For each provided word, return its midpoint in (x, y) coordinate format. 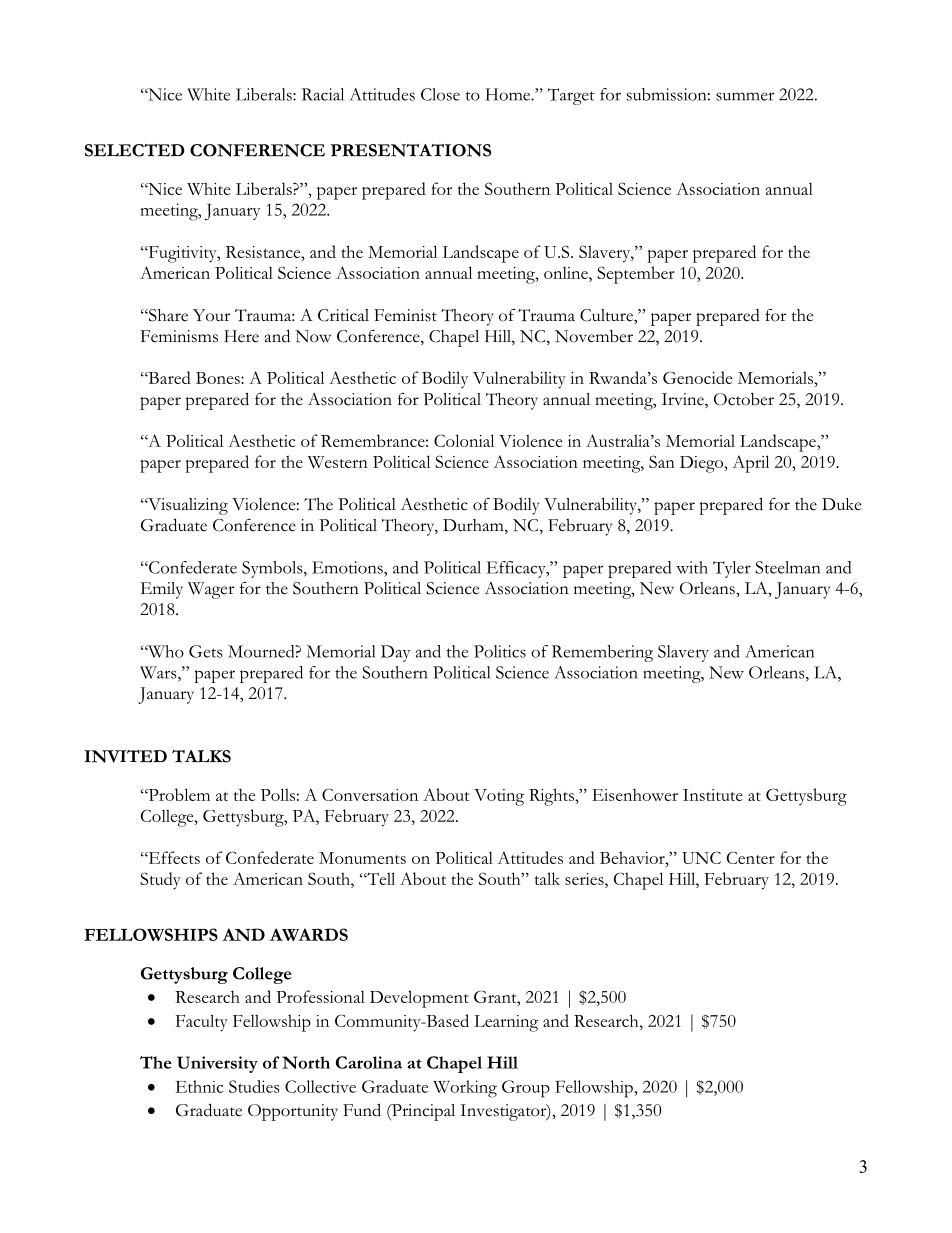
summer (745, 96)
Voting (499, 797)
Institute (713, 795)
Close (440, 94)
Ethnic (199, 1086)
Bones (219, 378)
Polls (278, 794)
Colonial (464, 440)
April (751, 464)
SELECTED (135, 150)
